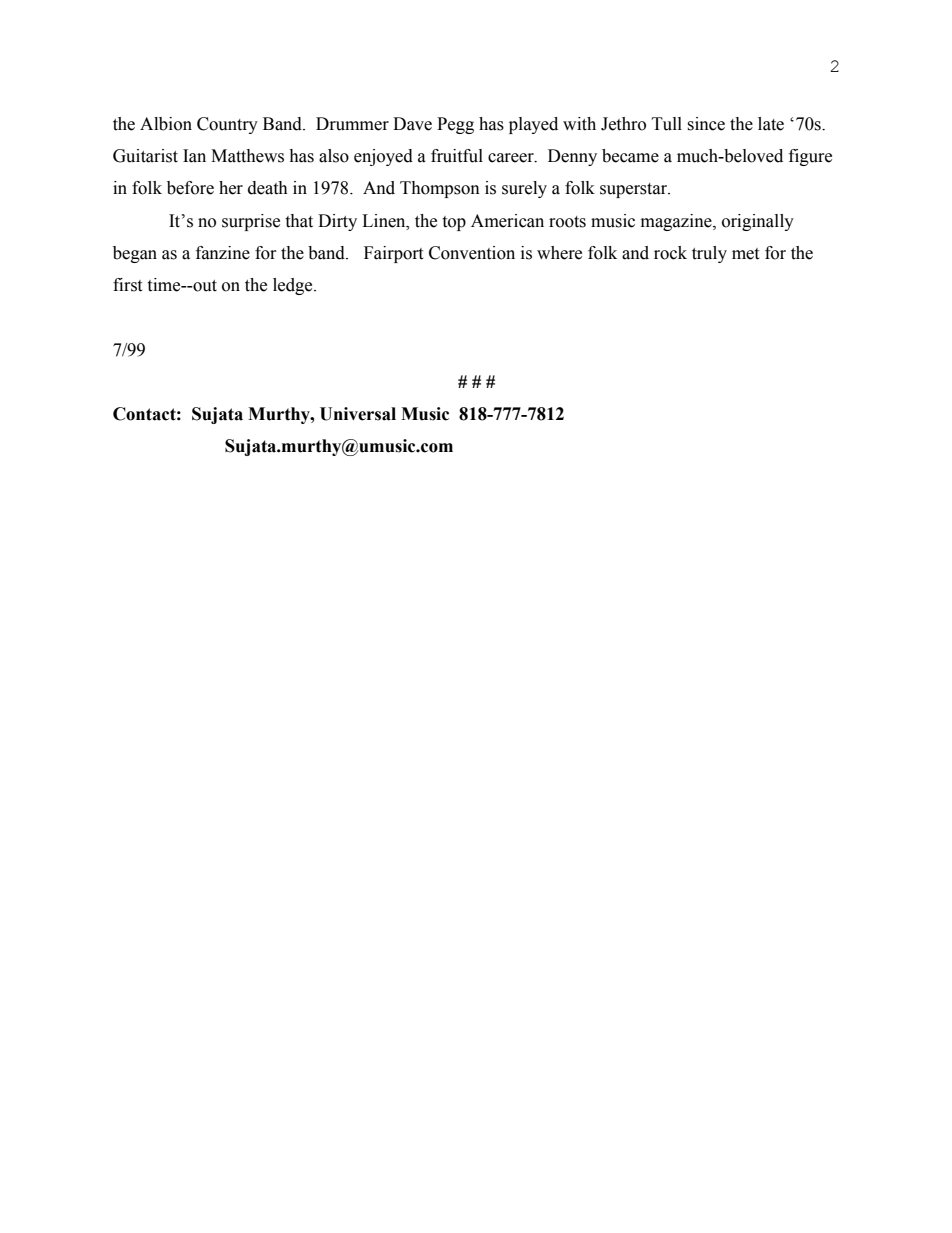 The image size is (952, 1233). Describe the element at coordinates (559, 253) in the image. I see `where` at that location.
